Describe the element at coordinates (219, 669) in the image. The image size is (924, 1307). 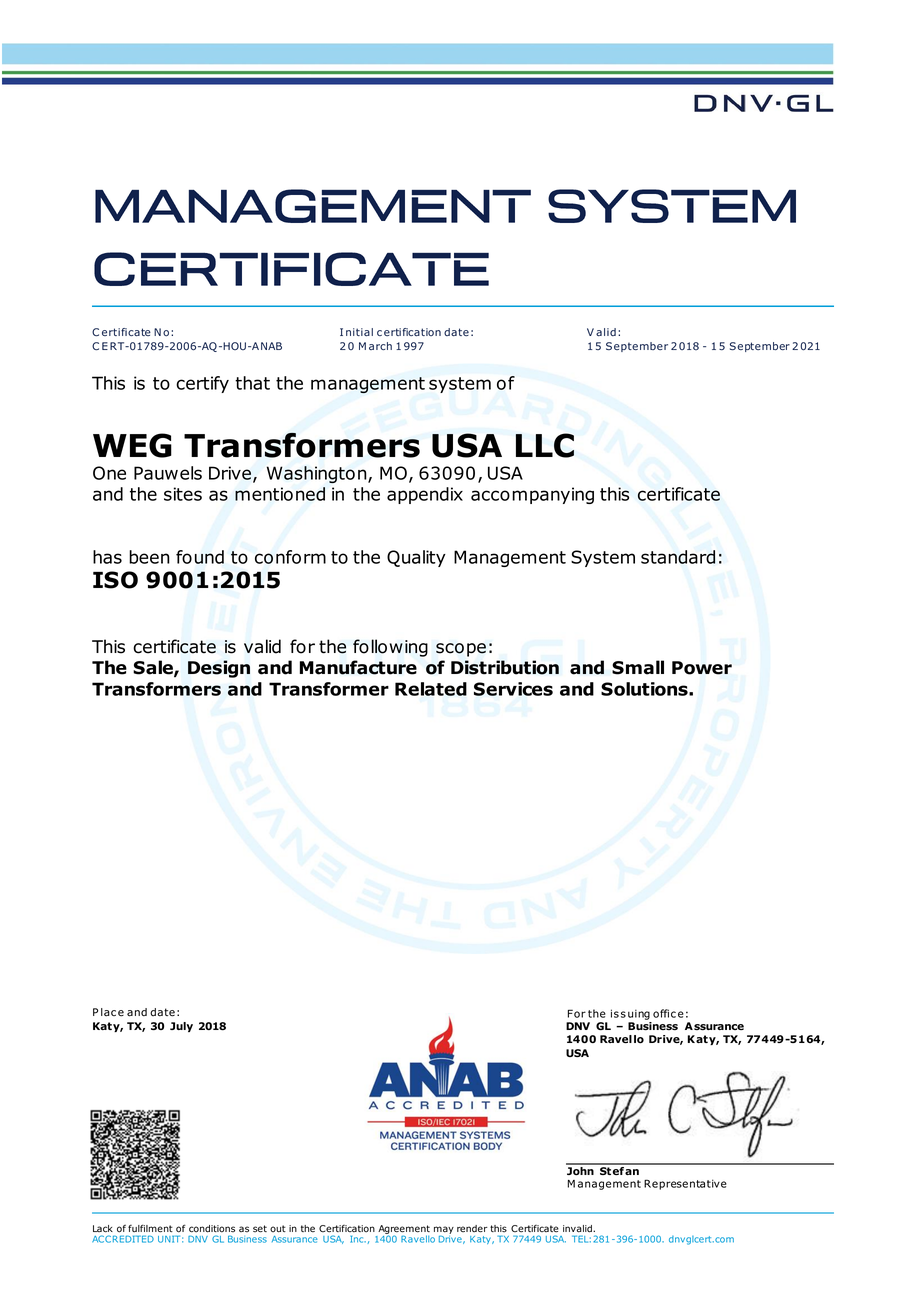
I see `Design` at that location.
